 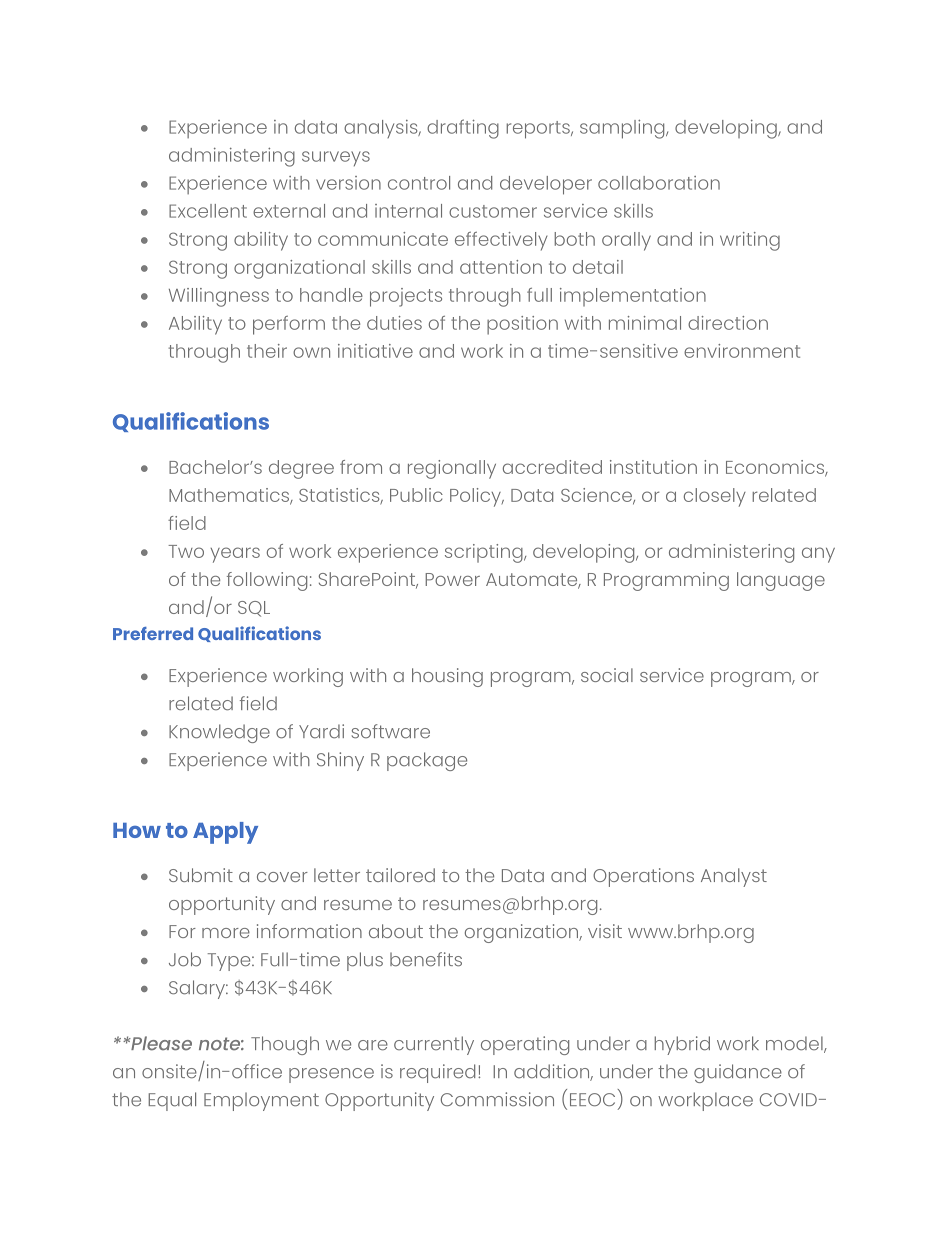 I want to click on regionally, so click(x=452, y=469).
